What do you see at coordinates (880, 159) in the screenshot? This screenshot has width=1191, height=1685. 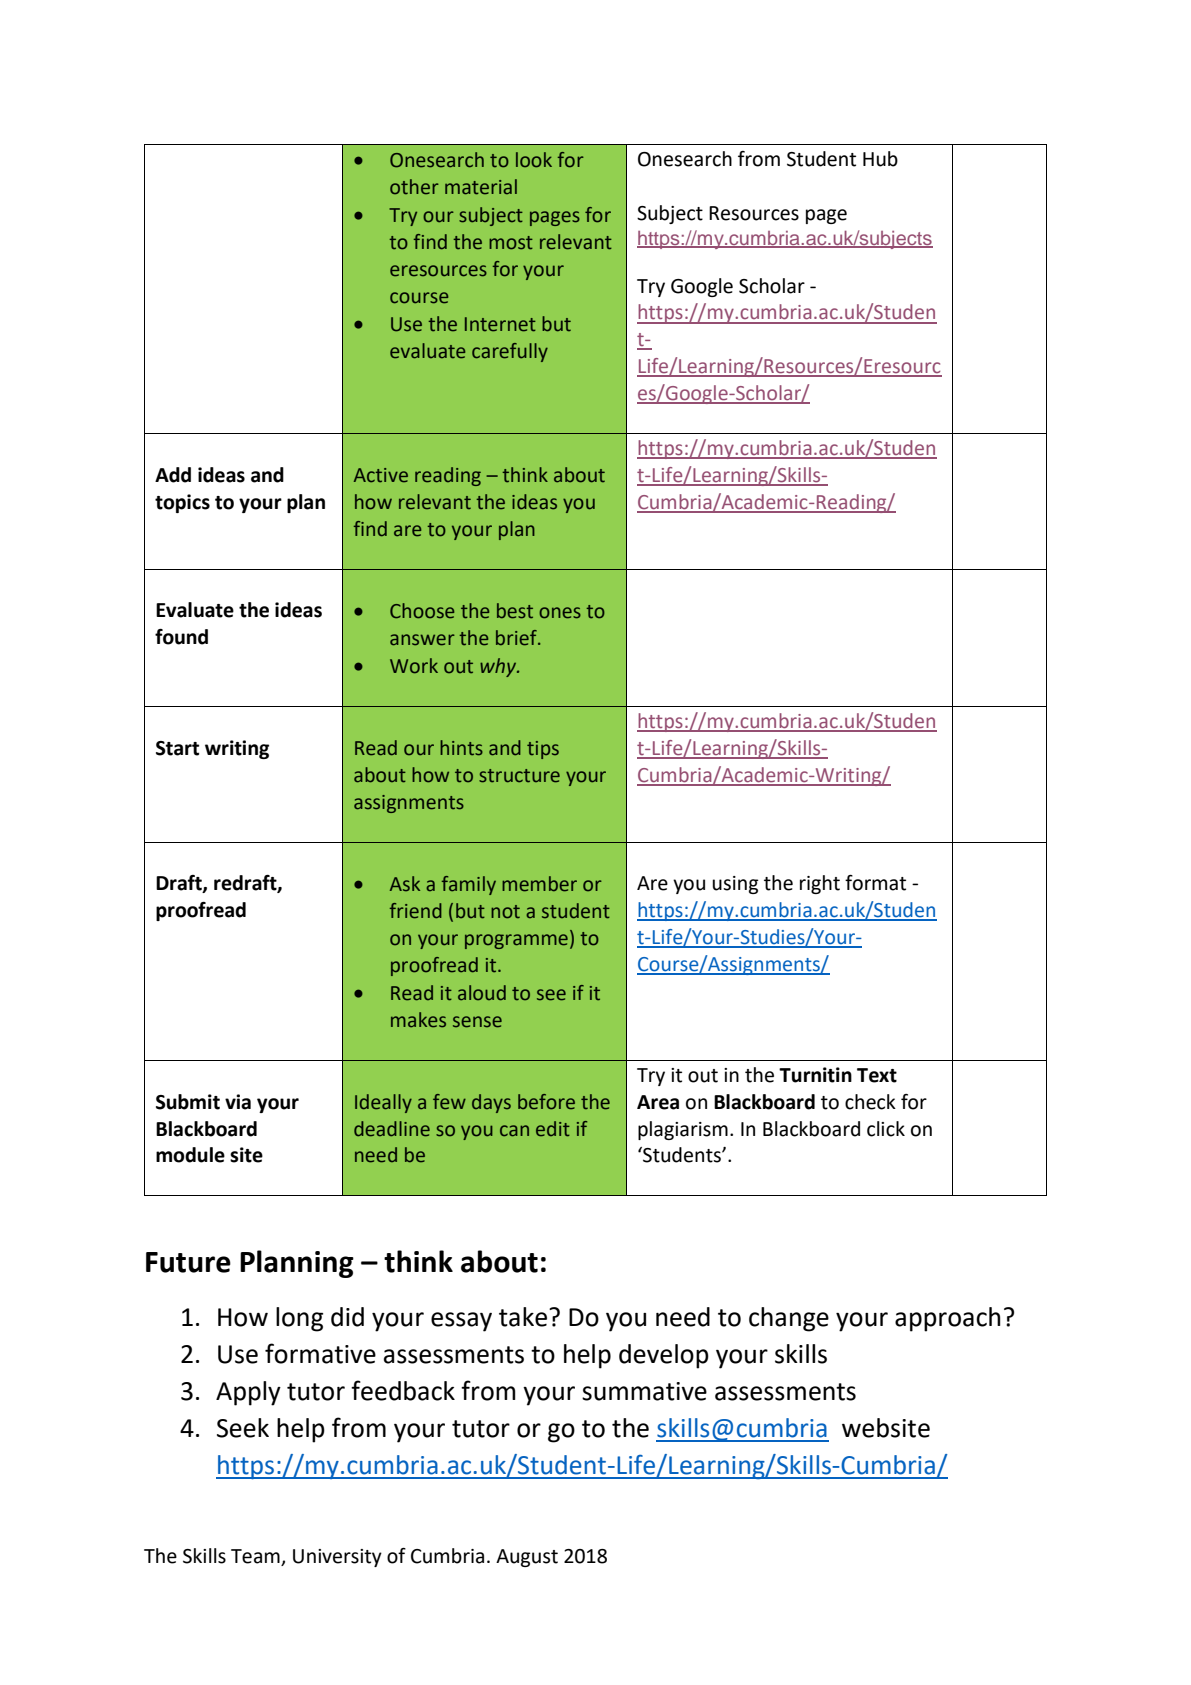 I see `Hub` at bounding box center [880, 159].
